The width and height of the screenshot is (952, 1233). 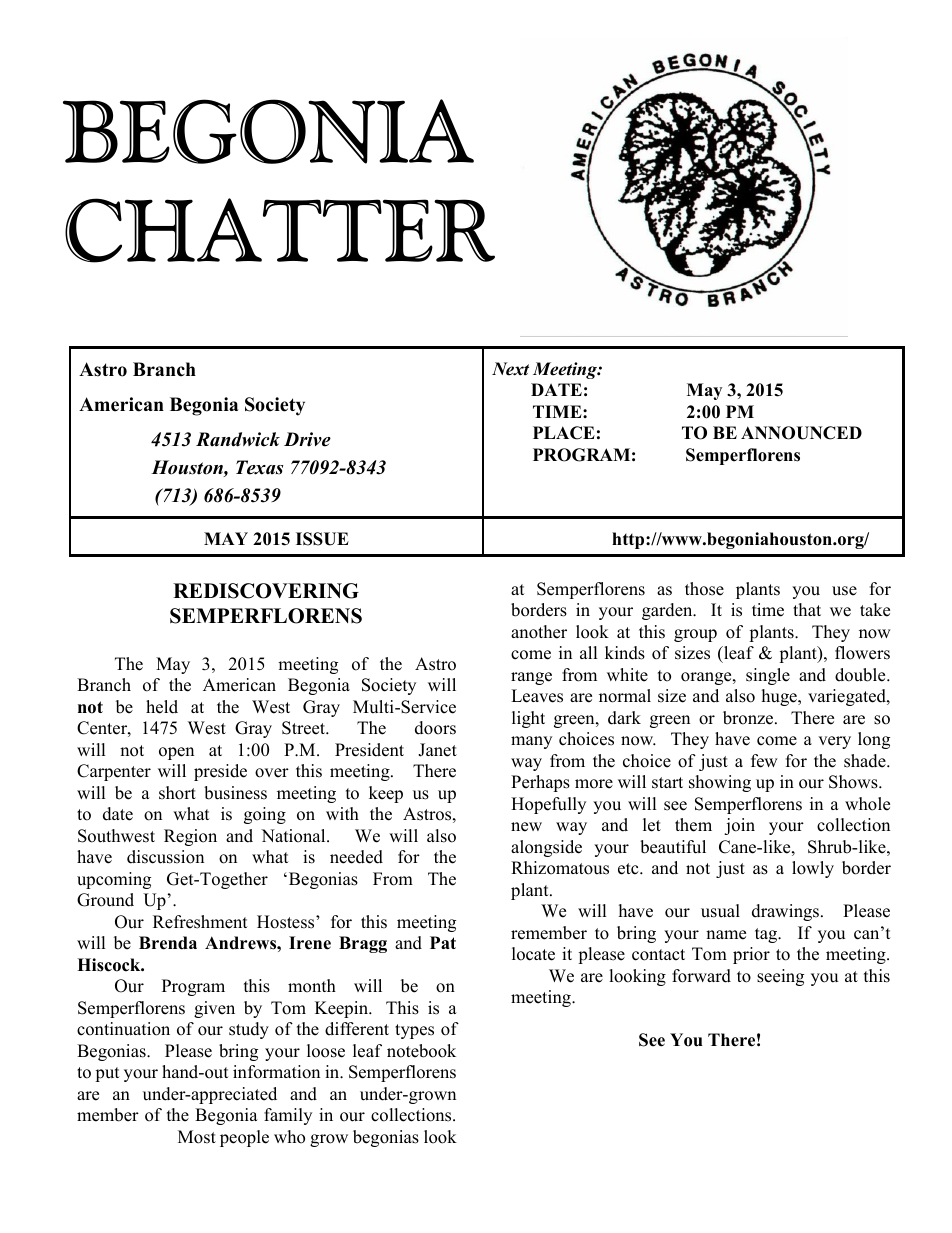 I want to click on types, so click(x=414, y=1031).
